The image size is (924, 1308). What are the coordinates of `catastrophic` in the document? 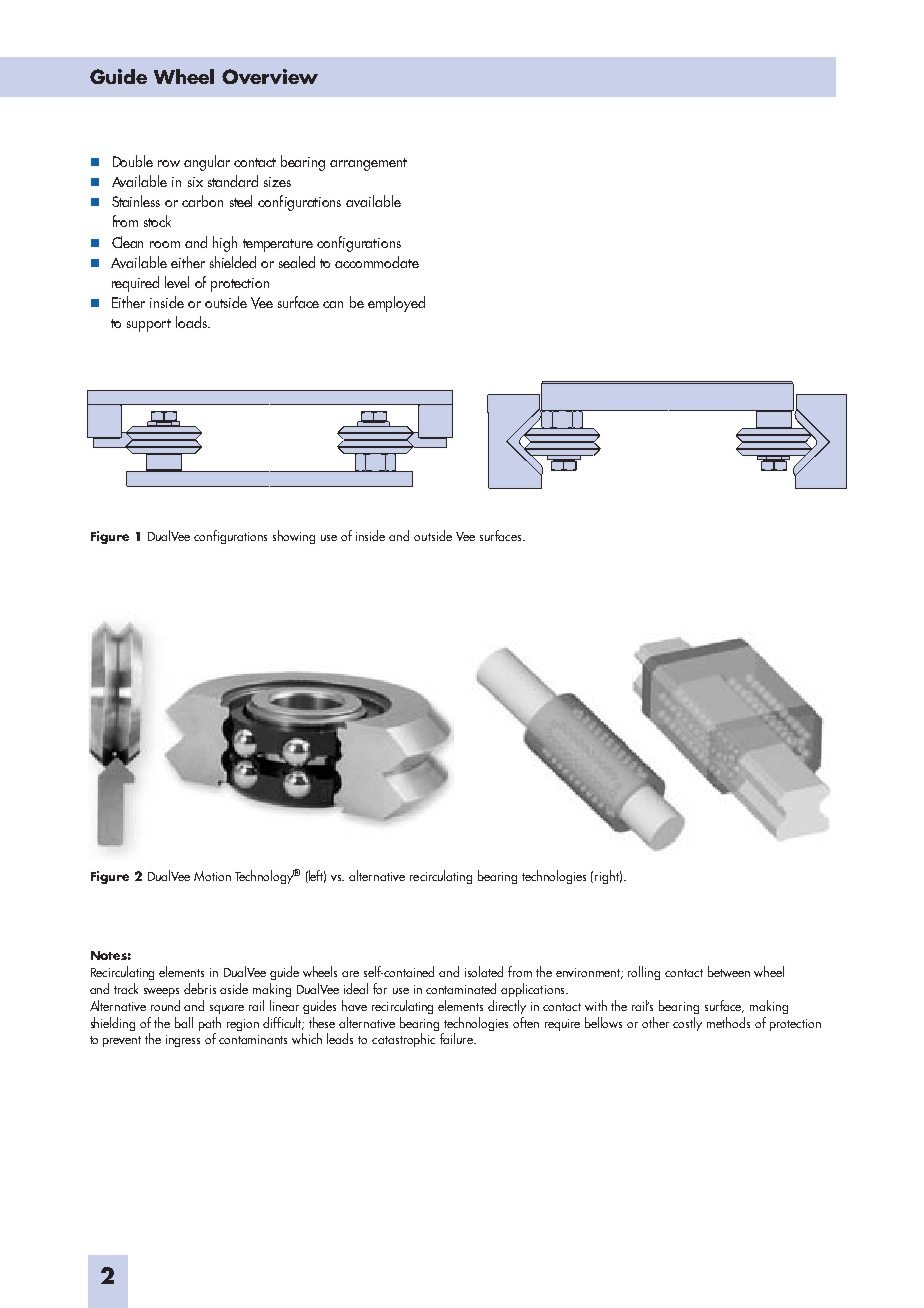 It's located at (403, 1040).
